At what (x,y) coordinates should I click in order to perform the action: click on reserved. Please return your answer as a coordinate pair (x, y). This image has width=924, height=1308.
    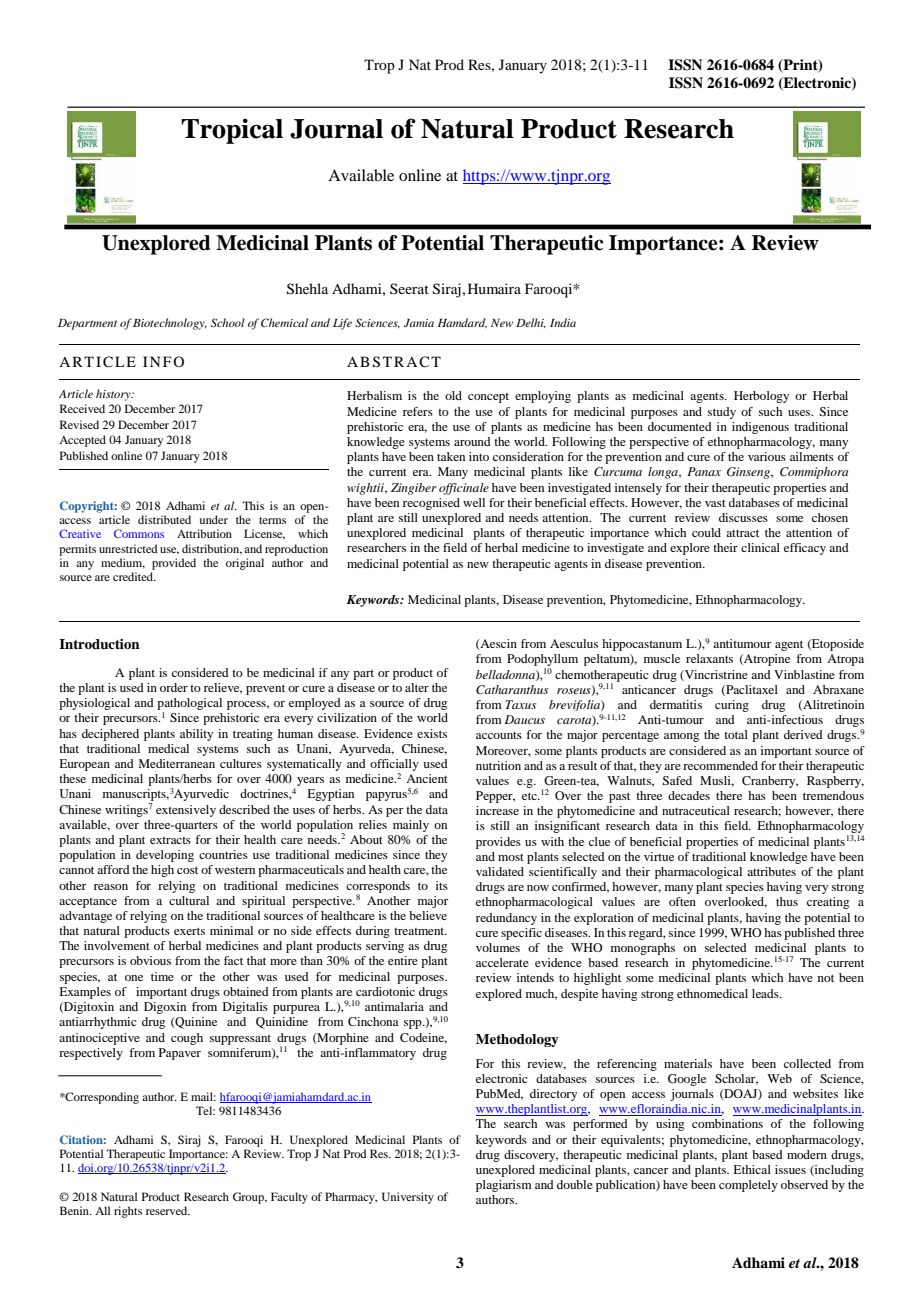
    Looking at the image, I should click on (168, 1210).
